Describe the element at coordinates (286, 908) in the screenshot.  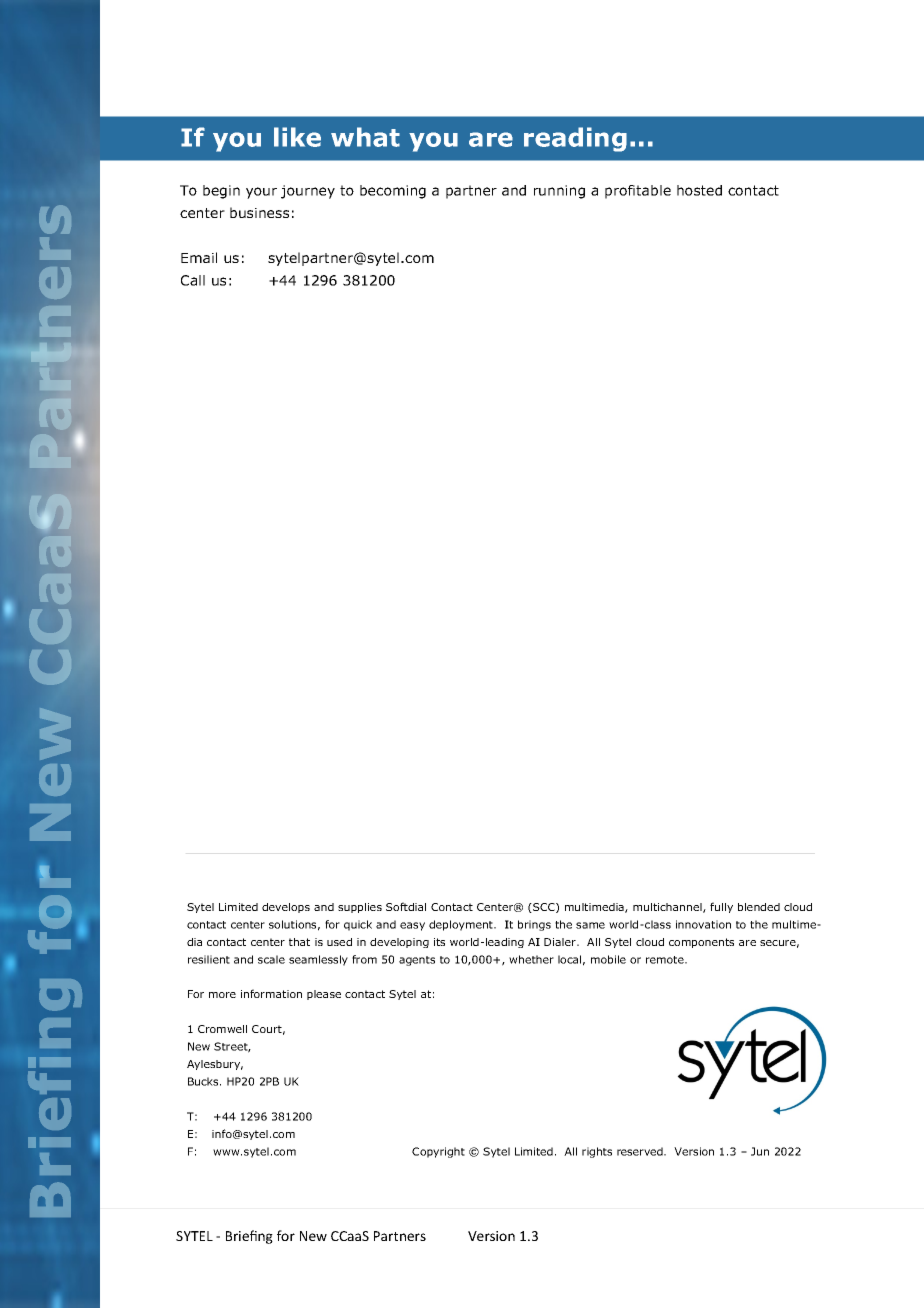
I see `develops` at that location.
